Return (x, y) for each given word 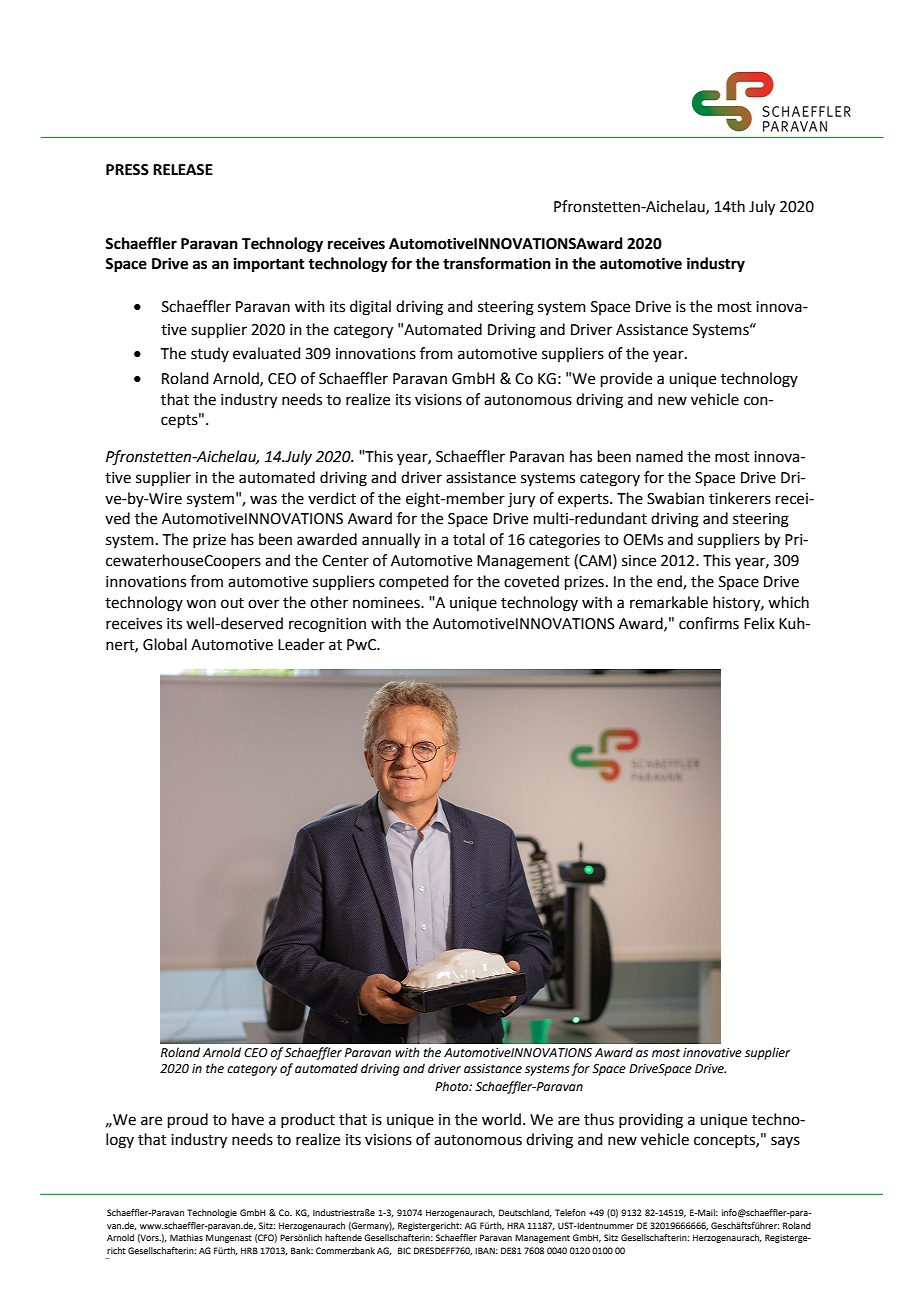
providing (651, 1121)
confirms (709, 623)
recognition (327, 625)
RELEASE (183, 170)
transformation (497, 263)
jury (521, 500)
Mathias (186, 1237)
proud (188, 1120)
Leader (301, 644)
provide (626, 379)
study (210, 354)
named (659, 456)
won (201, 604)
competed (414, 582)
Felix (759, 623)
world (501, 1119)
